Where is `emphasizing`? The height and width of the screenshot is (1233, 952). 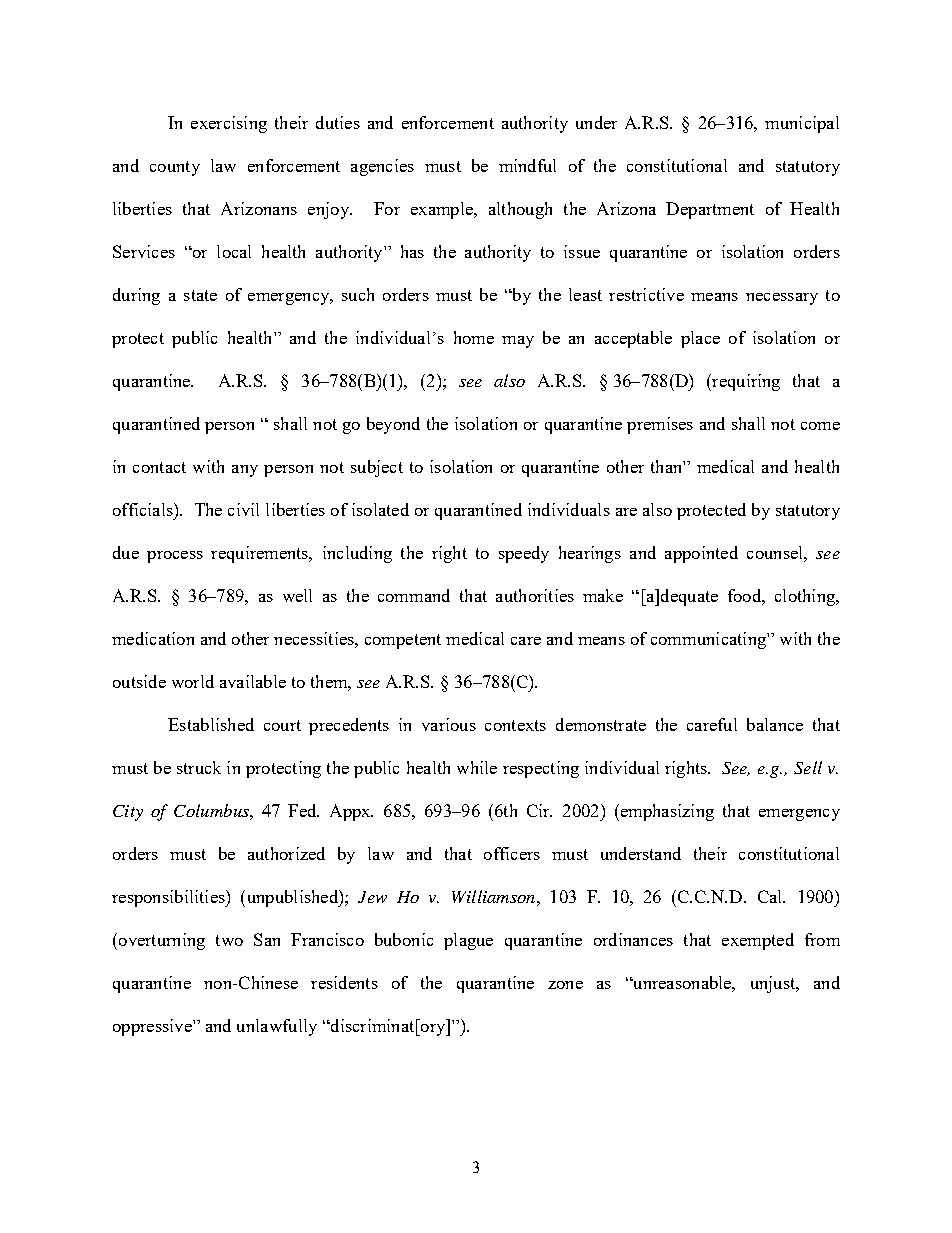 emphasizing is located at coordinates (666, 812).
